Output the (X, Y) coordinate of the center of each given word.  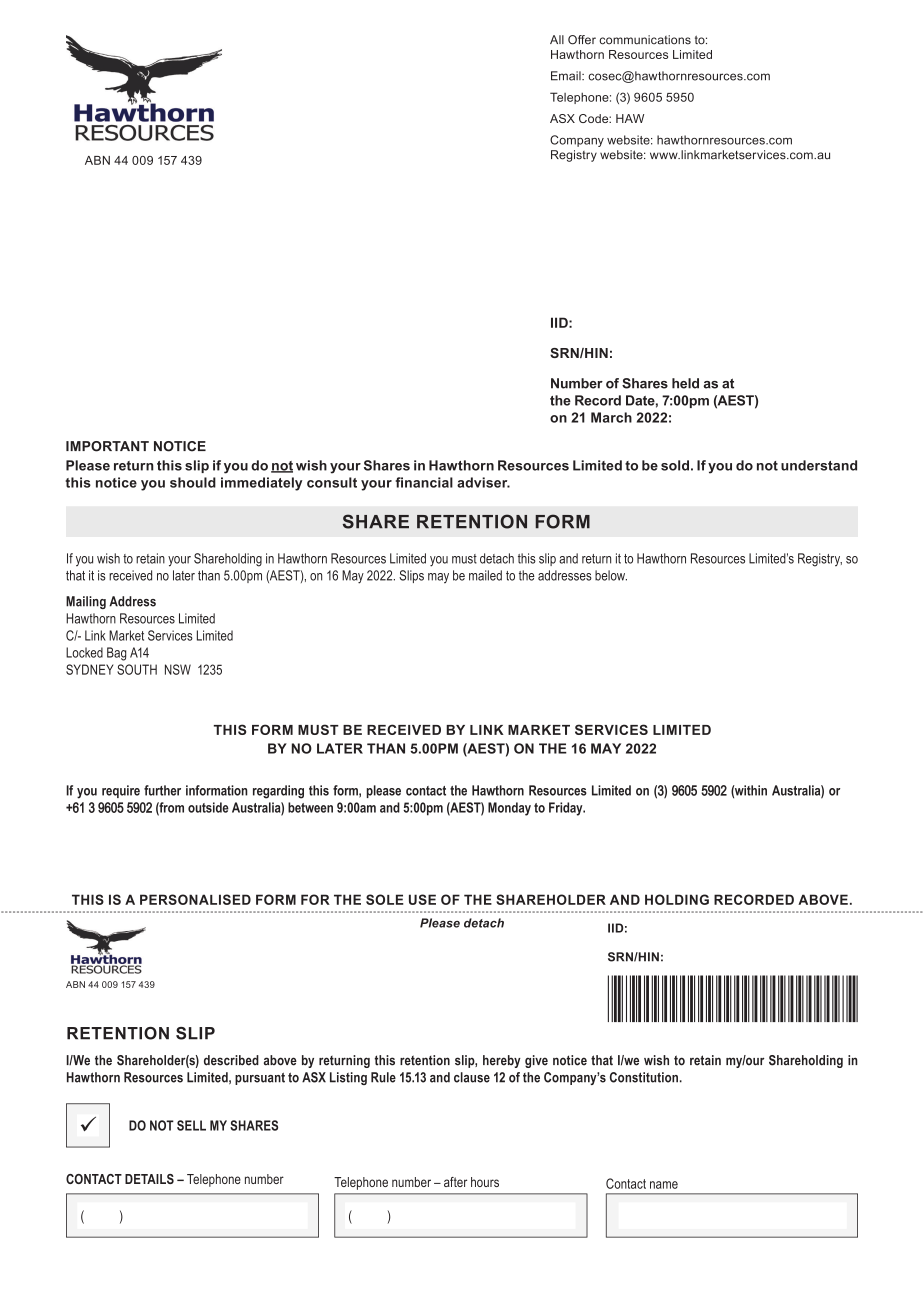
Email (567, 76)
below (611, 575)
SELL (191, 1125)
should (193, 482)
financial (424, 482)
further (162, 790)
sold (675, 465)
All (557, 39)
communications (645, 40)
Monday (509, 809)
